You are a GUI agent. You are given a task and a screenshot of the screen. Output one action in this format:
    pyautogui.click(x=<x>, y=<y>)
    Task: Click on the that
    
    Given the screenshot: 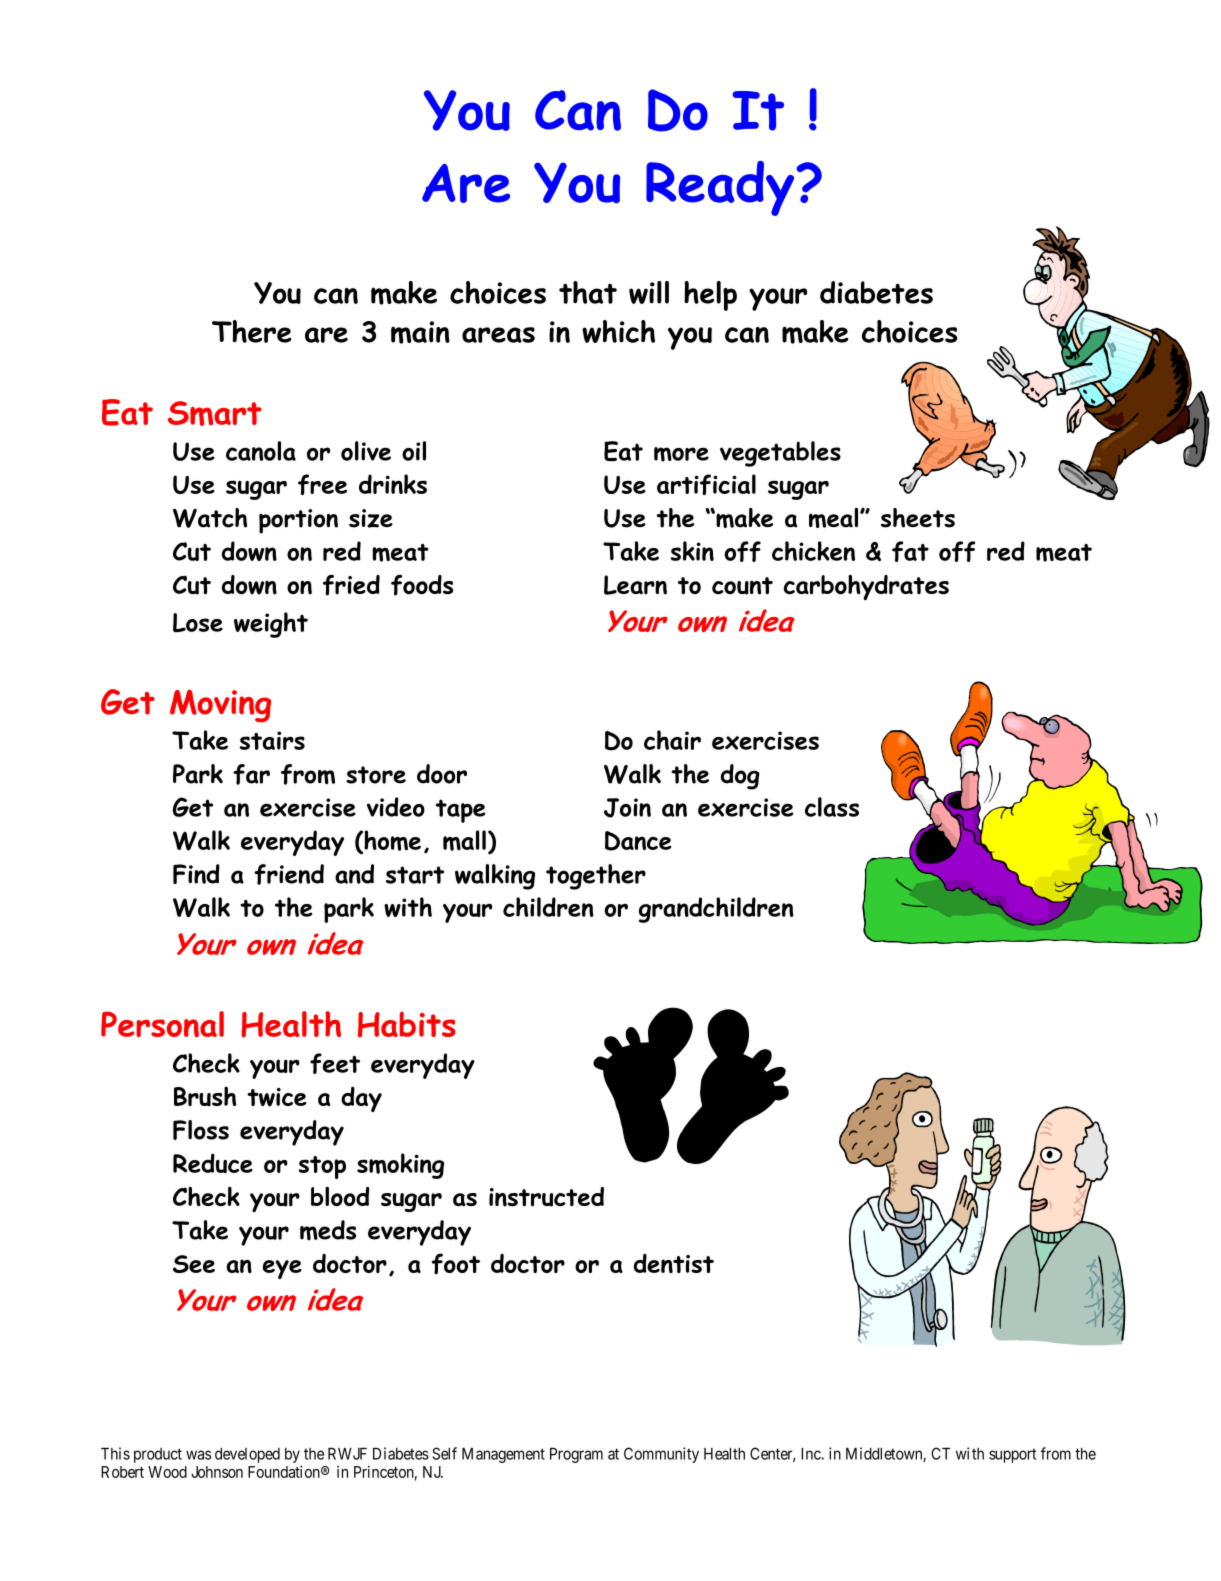 What is the action you would take?
    pyautogui.click(x=588, y=292)
